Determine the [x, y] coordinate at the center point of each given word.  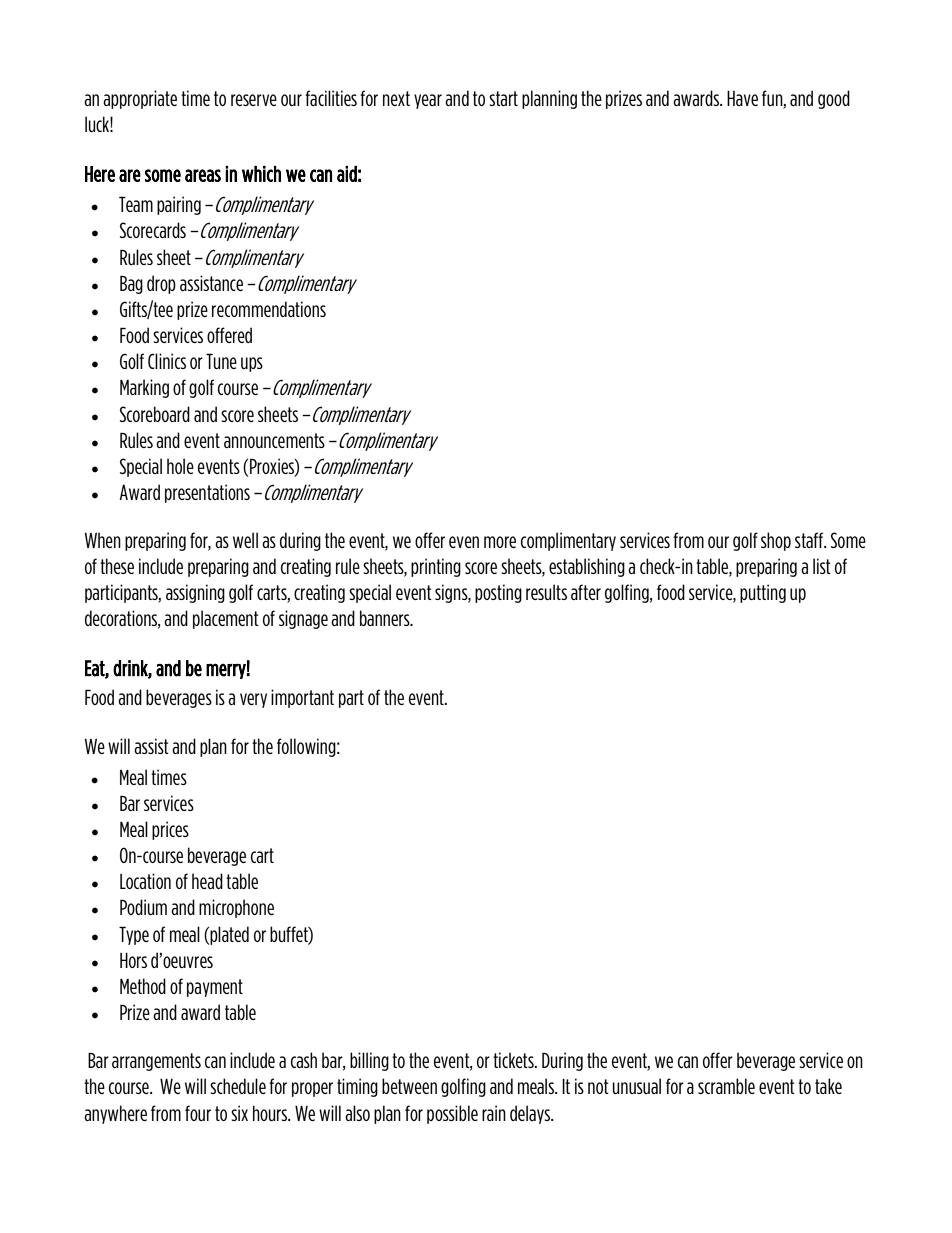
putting [763, 593]
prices [170, 830]
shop [776, 541]
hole [180, 466]
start [503, 98]
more [500, 542]
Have [742, 98]
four [198, 1113]
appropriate [140, 99]
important [302, 698]
